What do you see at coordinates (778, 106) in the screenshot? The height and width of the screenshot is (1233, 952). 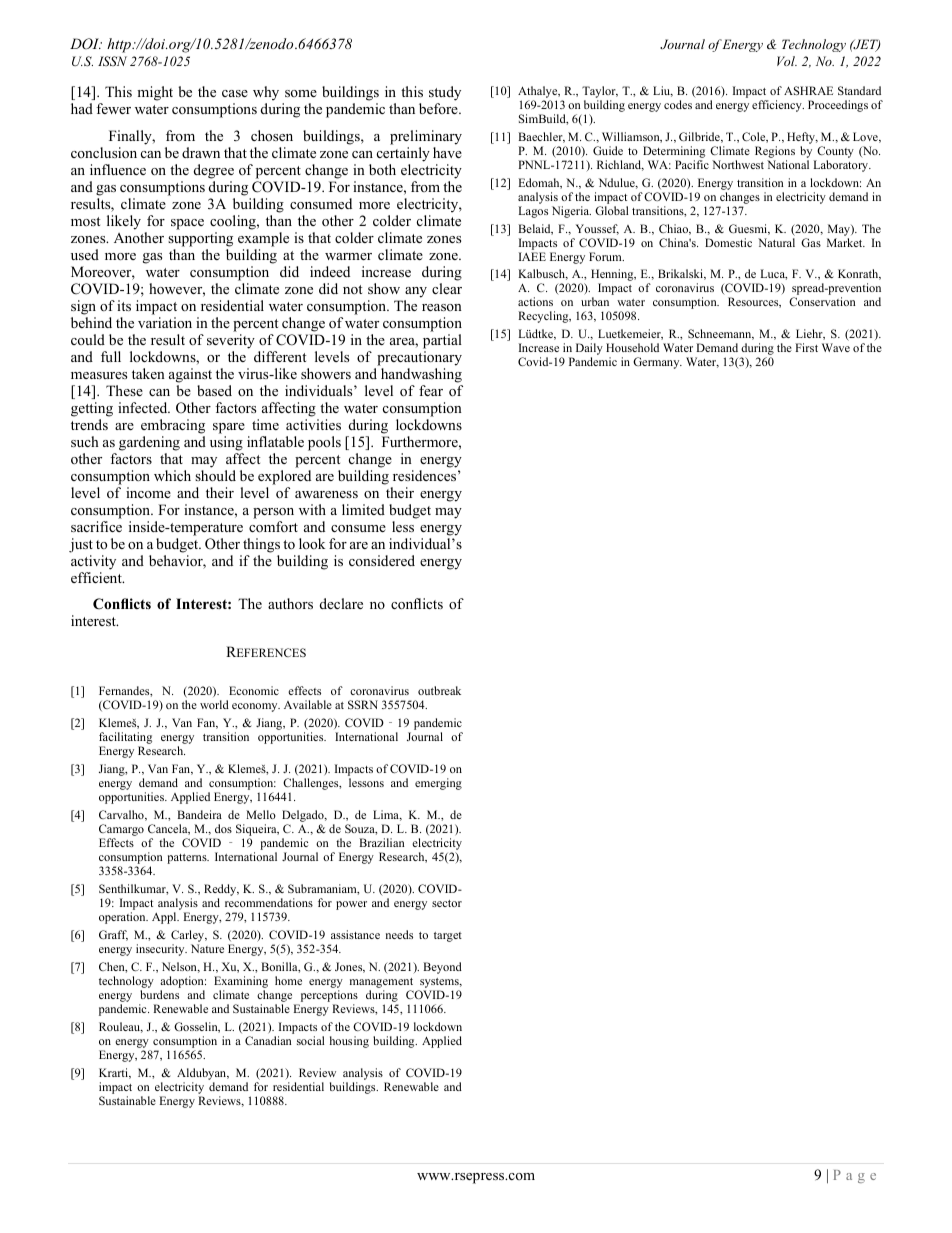 I see `efficiency` at bounding box center [778, 106].
